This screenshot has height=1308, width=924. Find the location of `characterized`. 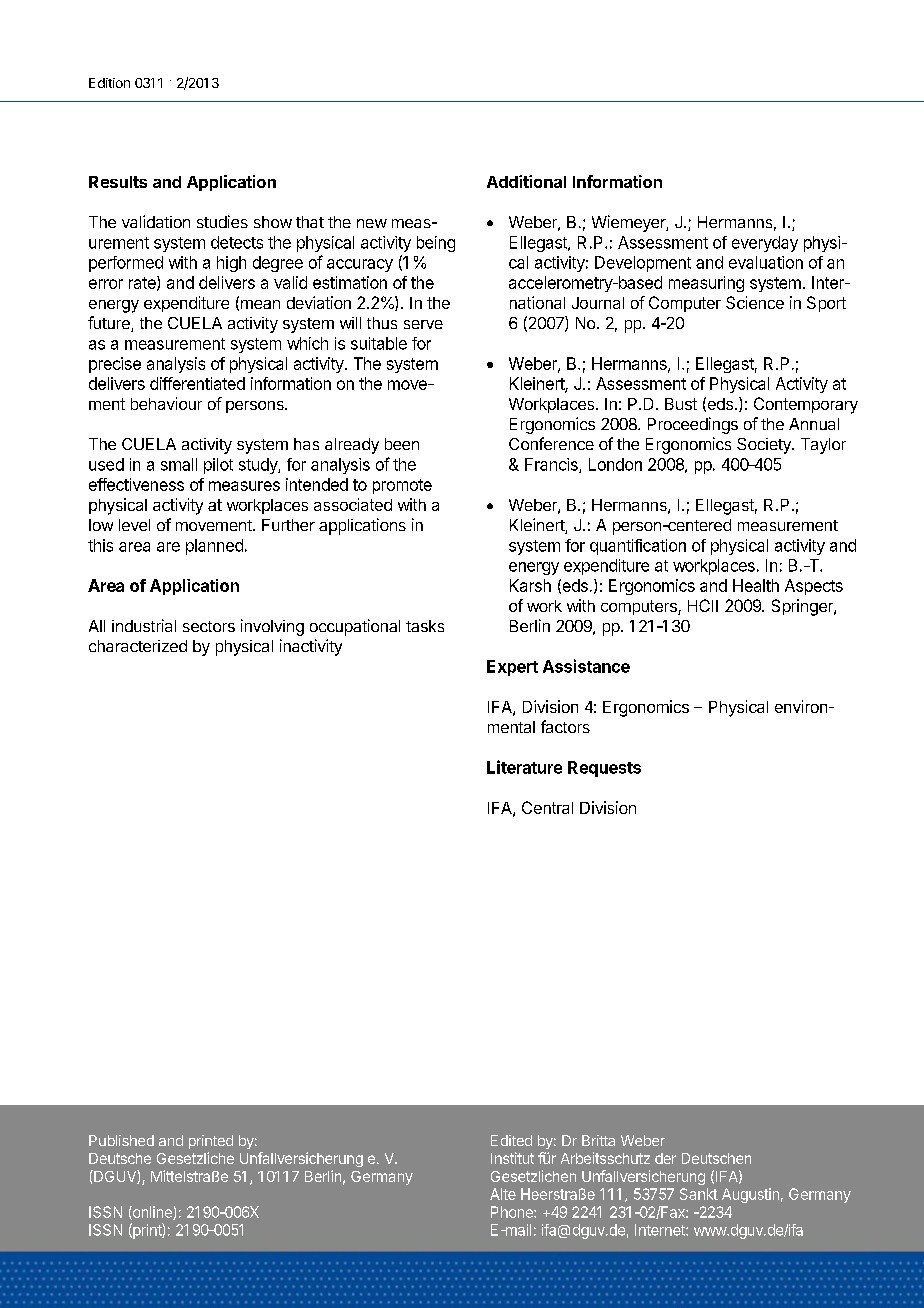

characterized is located at coordinates (138, 646).
